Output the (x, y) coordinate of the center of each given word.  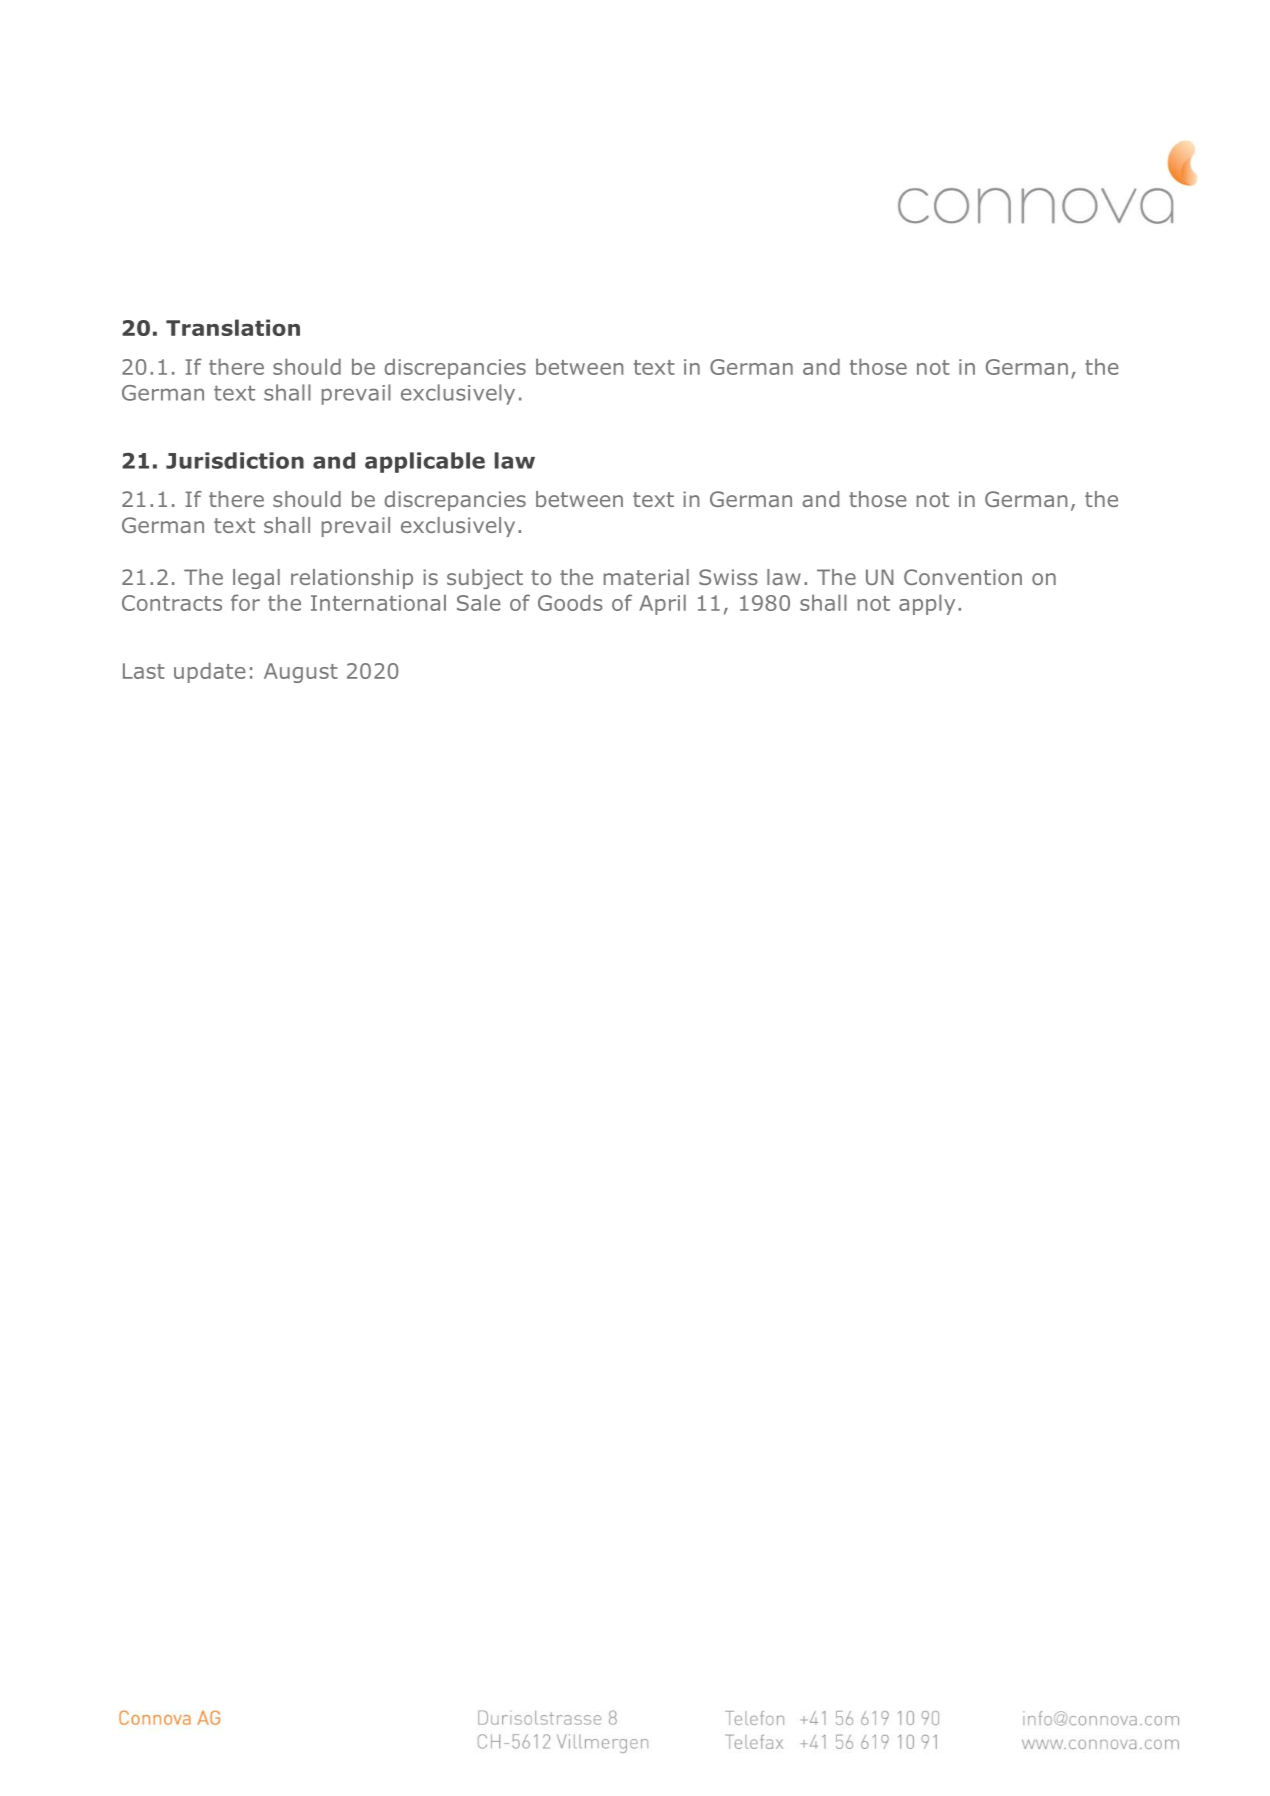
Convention (963, 577)
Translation (233, 327)
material (646, 577)
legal (256, 579)
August (301, 673)
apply (927, 604)
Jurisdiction (235, 460)
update (210, 672)
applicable (425, 462)
